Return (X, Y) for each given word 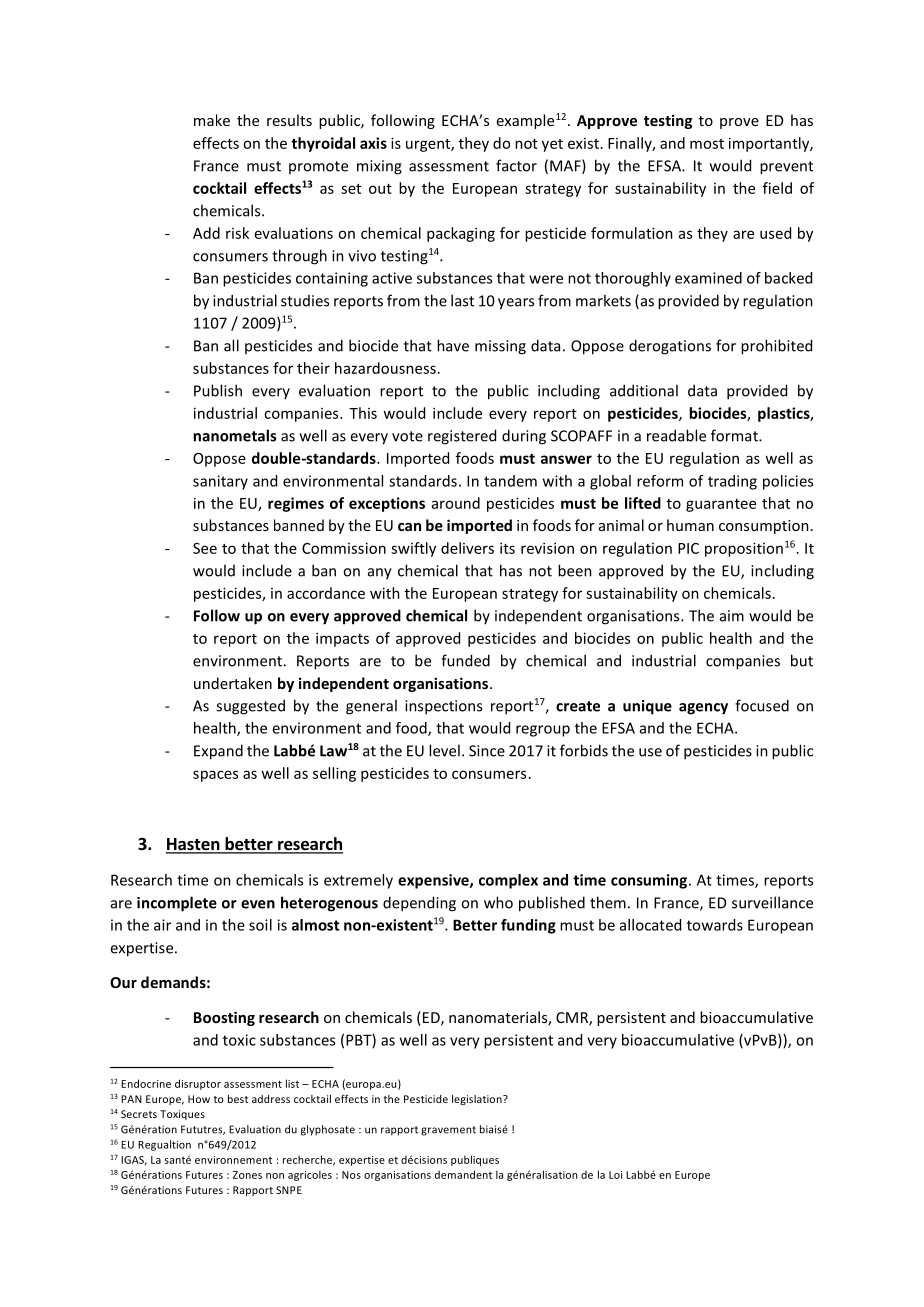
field (777, 188)
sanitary (220, 482)
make (212, 120)
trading (732, 482)
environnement (233, 1160)
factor (516, 165)
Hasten (194, 845)
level (444, 750)
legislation (478, 1100)
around (456, 503)
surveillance (772, 902)
